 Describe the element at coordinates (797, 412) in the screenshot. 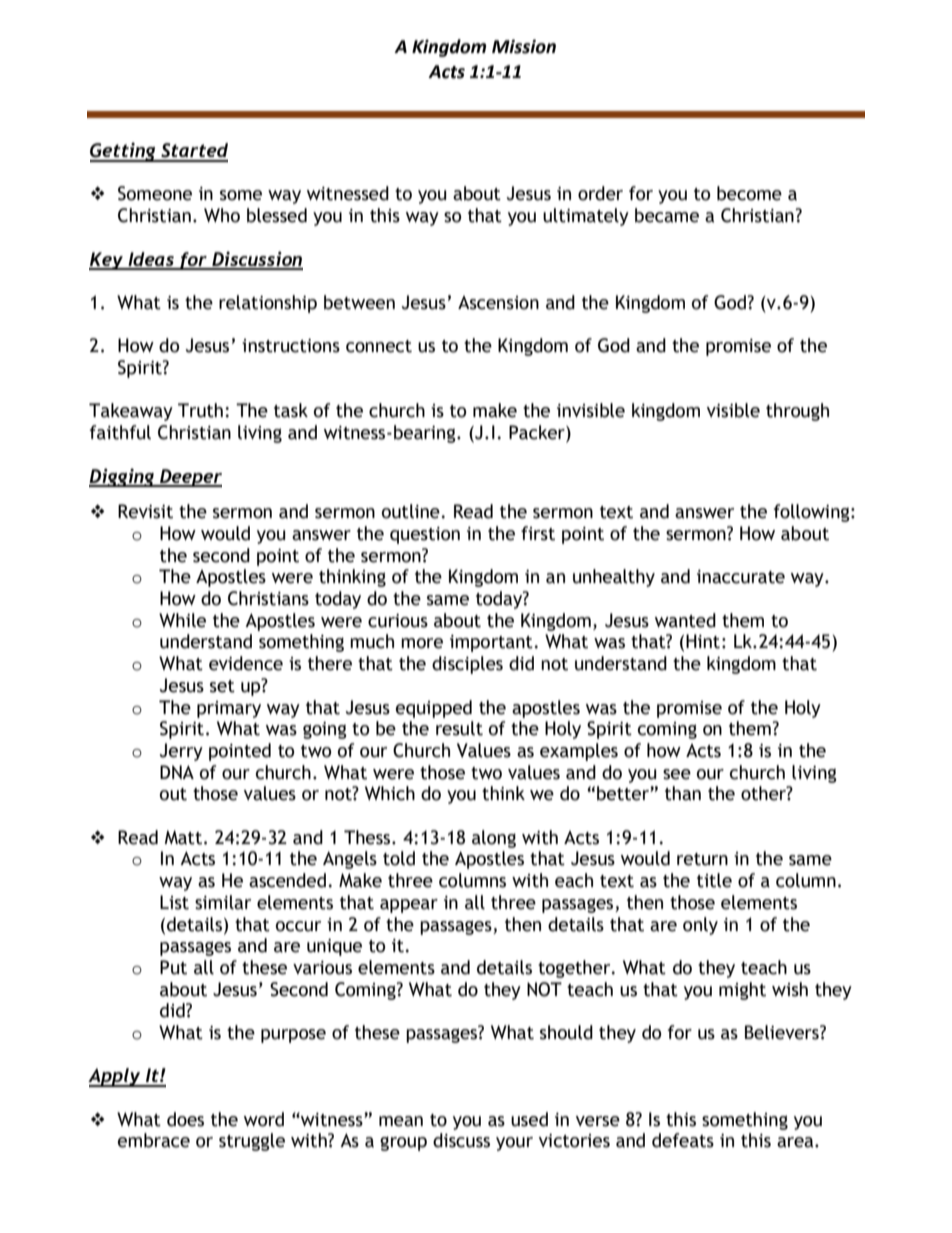

I see `through` at that location.
